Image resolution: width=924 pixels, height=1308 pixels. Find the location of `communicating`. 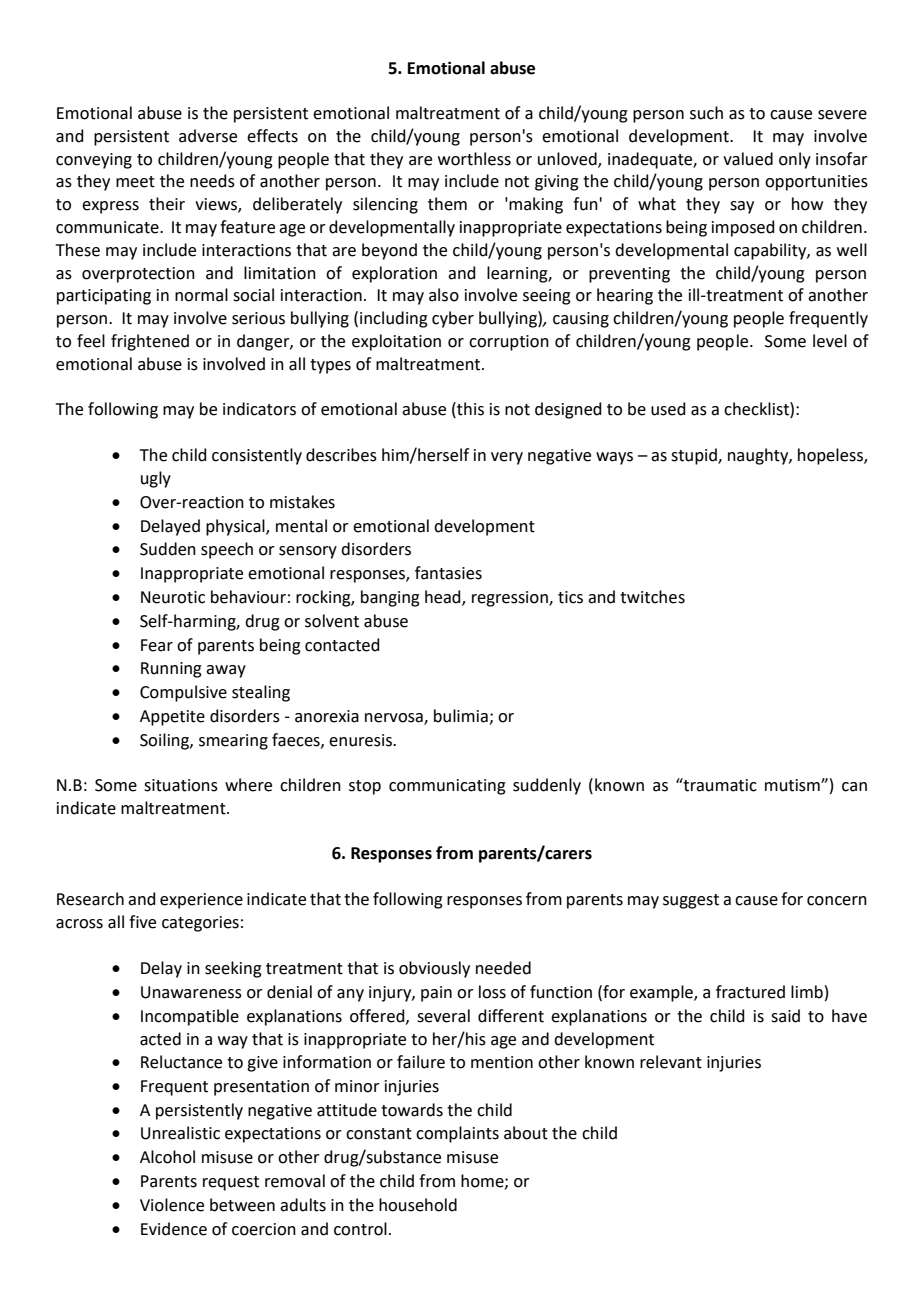

communicating is located at coordinates (447, 787).
